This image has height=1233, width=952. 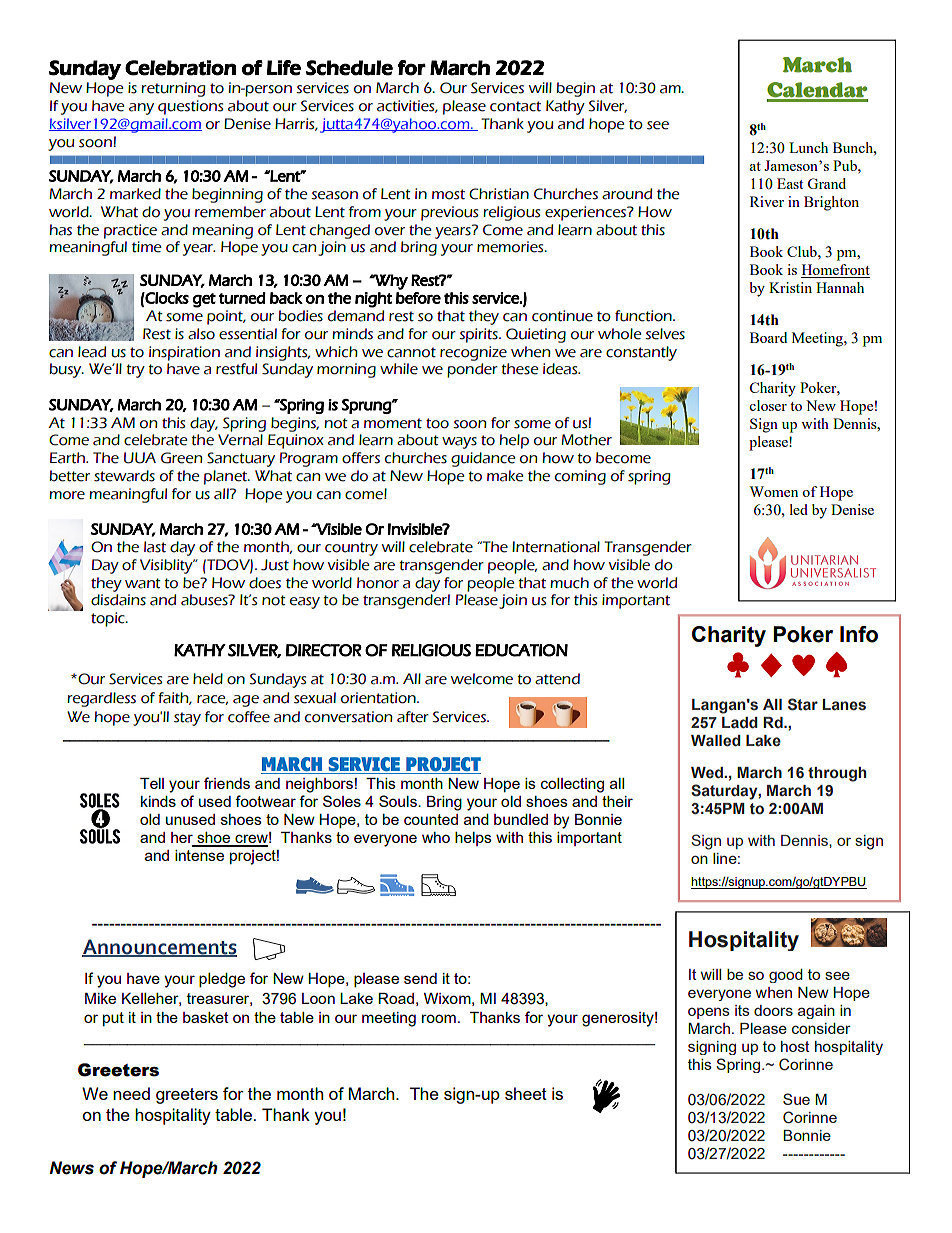 I want to click on Board, so click(x=768, y=337).
